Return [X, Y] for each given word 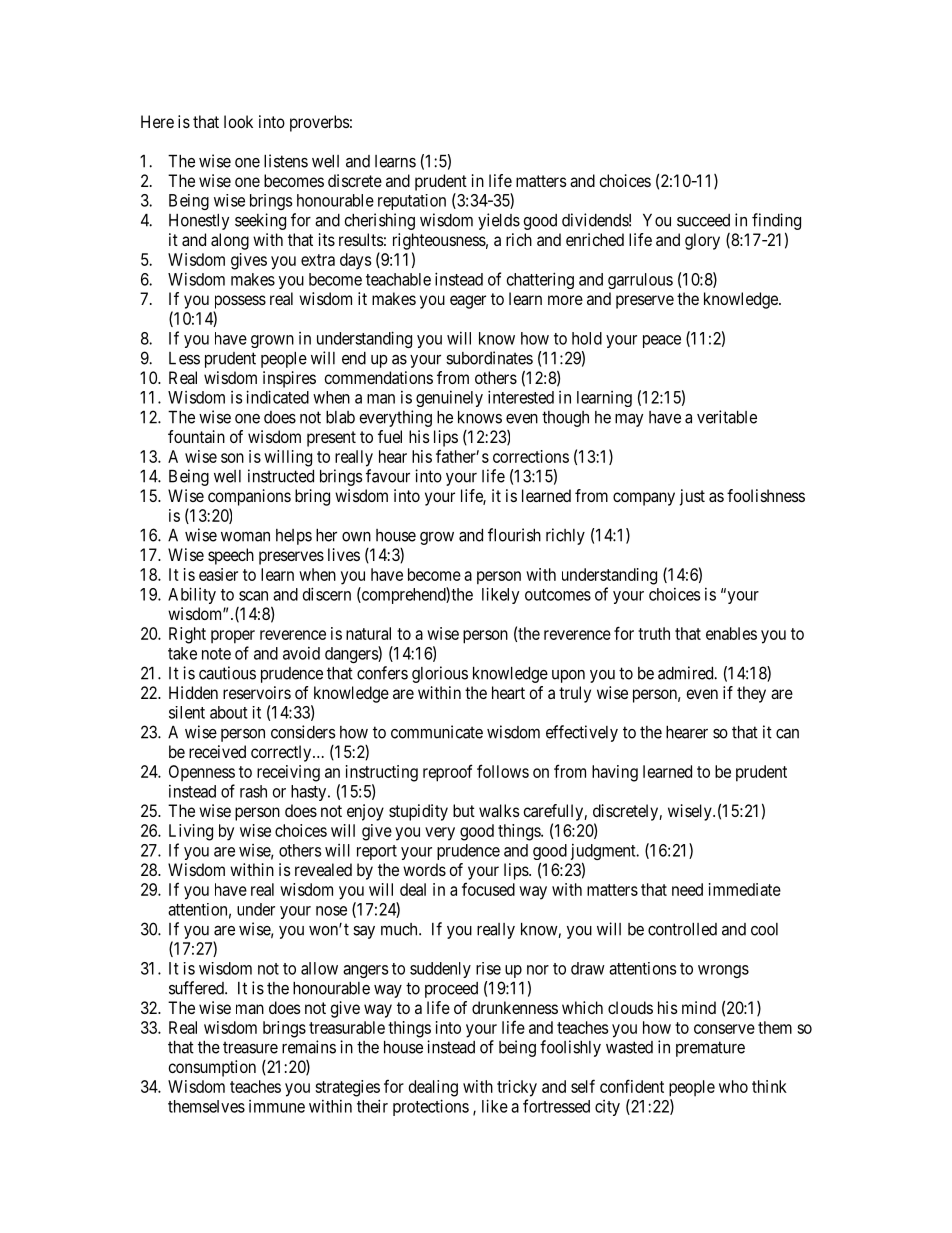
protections [431, 1107]
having [615, 773]
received [217, 751]
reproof [448, 773]
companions [249, 497]
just [692, 497]
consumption [212, 1068]
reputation [412, 202]
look [238, 121]
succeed [703, 220]
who [733, 1086]
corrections [531, 456]
